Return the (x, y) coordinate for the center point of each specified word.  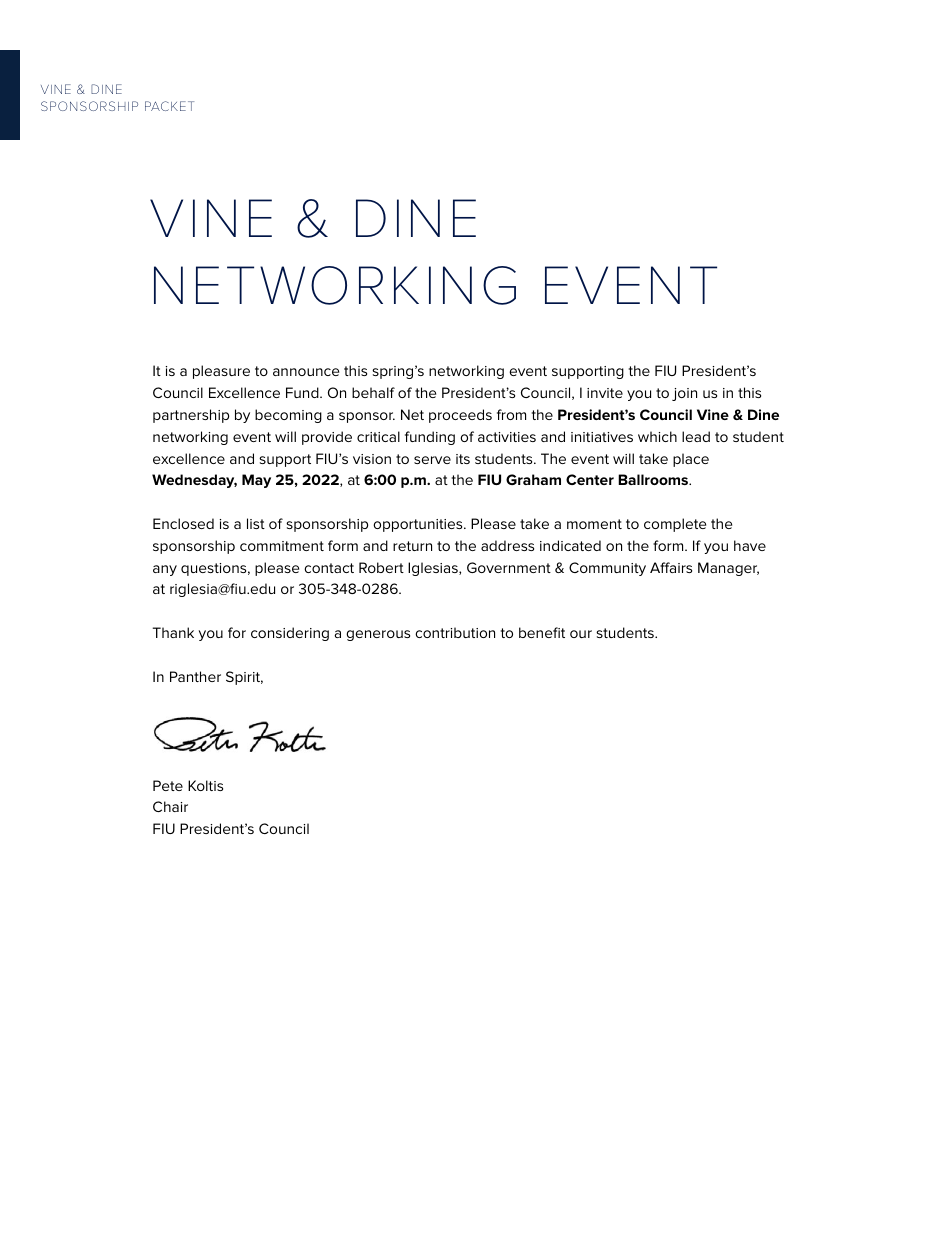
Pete (168, 785)
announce (306, 372)
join (684, 394)
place (691, 460)
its (463, 459)
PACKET (169, 106)
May (256, 481)
